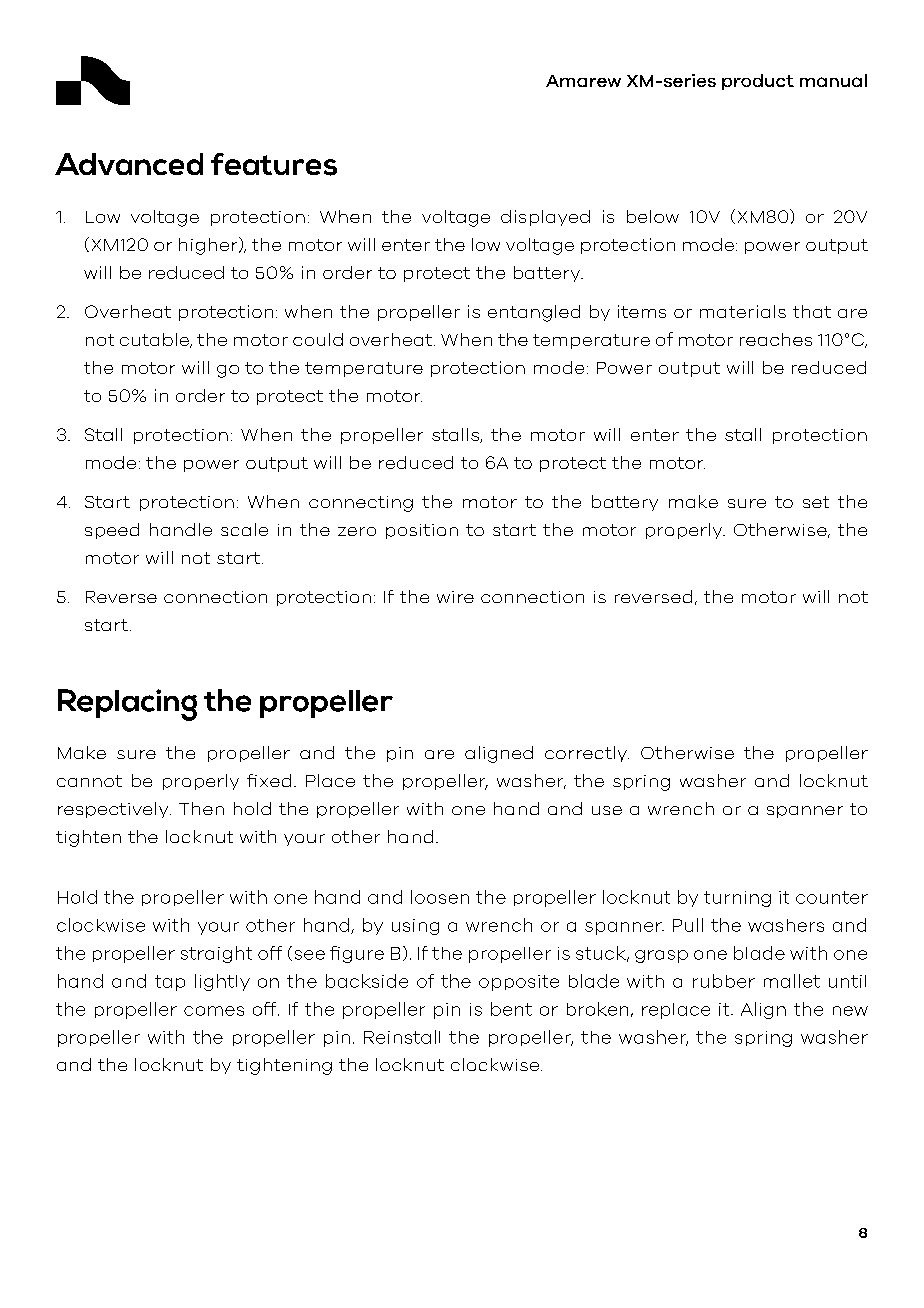 Image resolution: width=924 pixels, height=1308 pixels. What do you see at coordinates (607, 810) in the page?
I see `use` at bounding box center [607, 810].
